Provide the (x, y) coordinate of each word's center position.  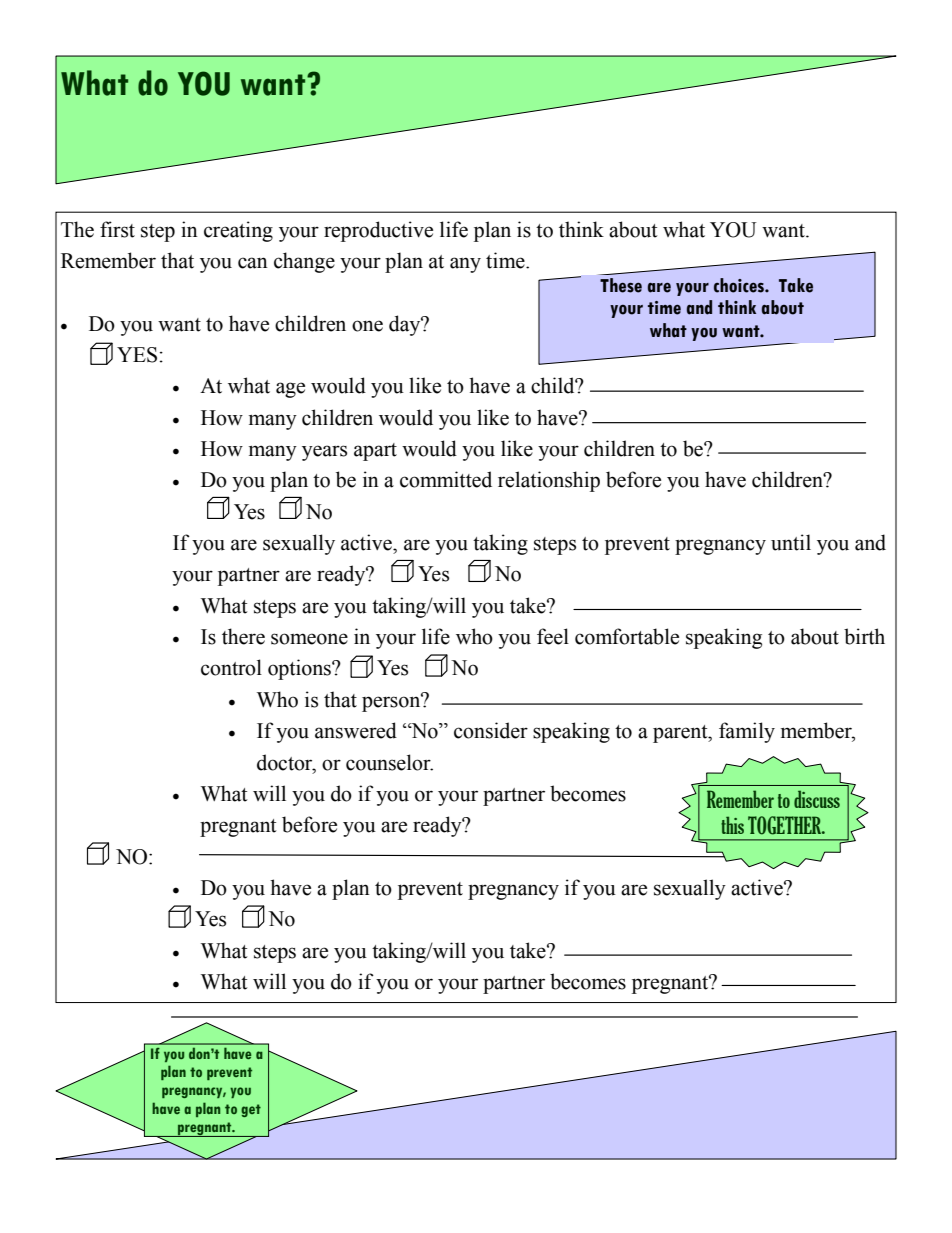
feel (553, 636)
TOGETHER (786, 825)
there (243, 636)
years (324, 453)
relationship (549, 481)
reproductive (378, 231)
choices (740, 285)
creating (238, 231)
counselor (389, 762)
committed (446, 479)
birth (864, 636)
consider (491, 730)
